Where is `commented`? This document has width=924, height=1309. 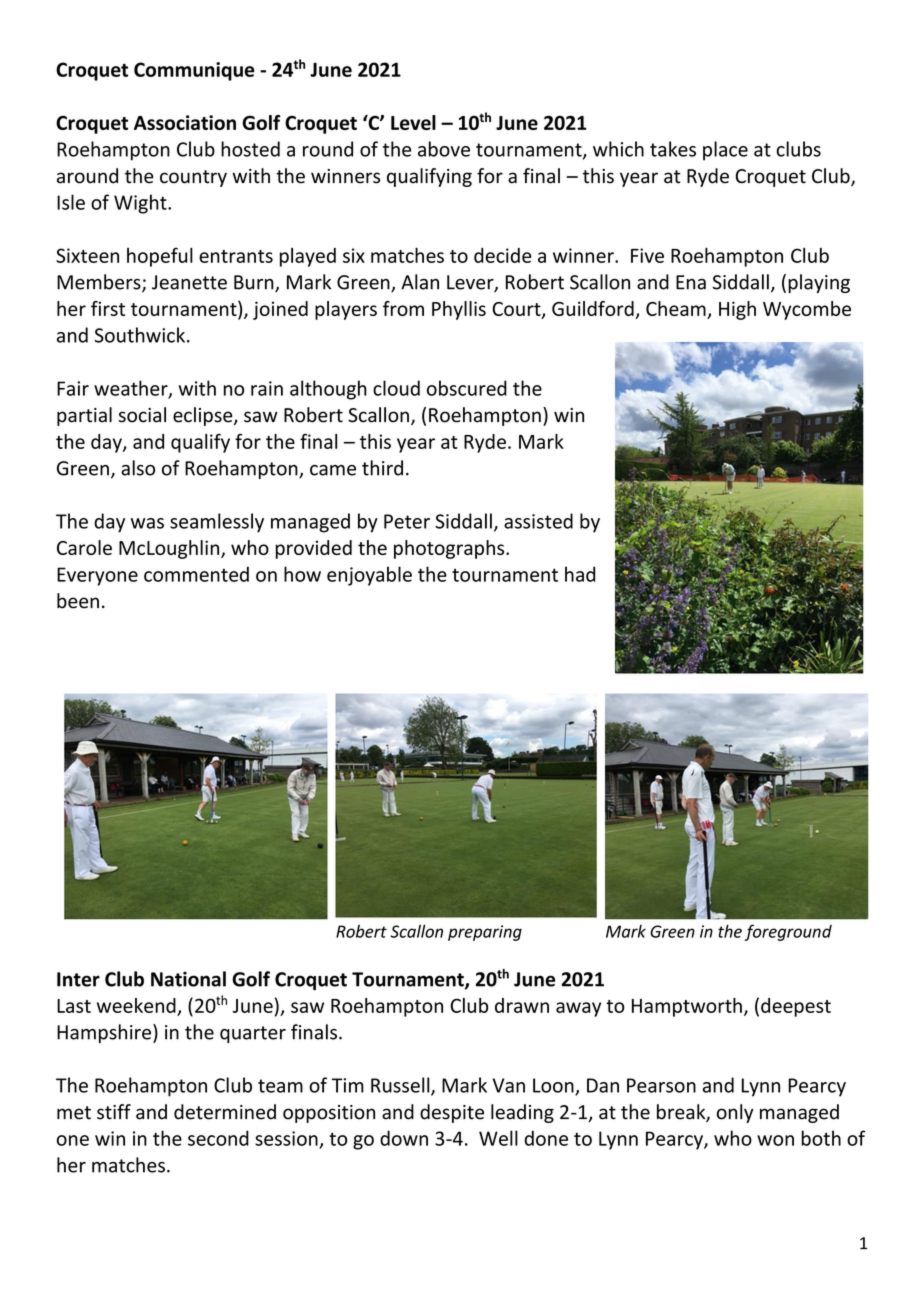
commented is located at coordinates (196, 574).
